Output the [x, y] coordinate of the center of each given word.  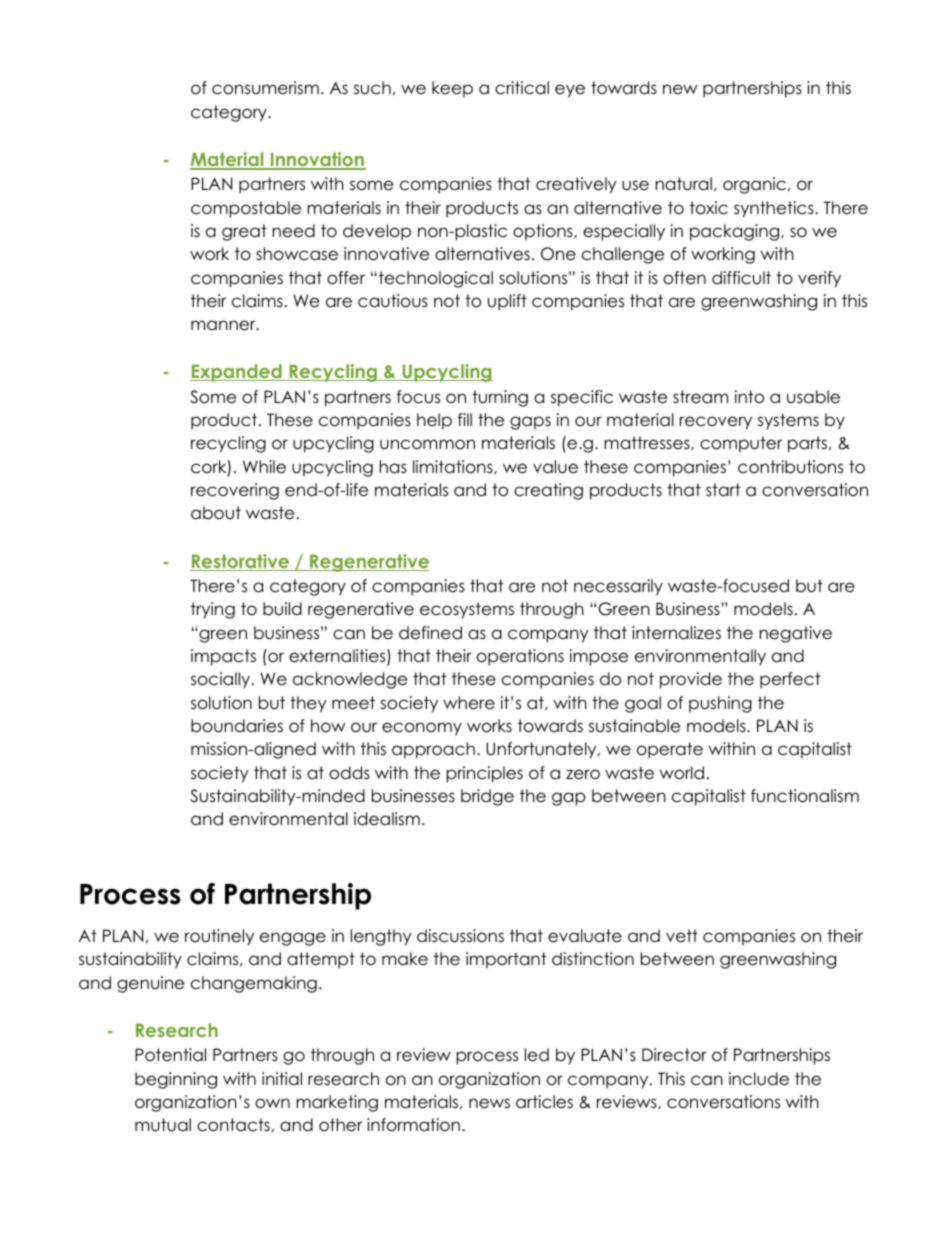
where [469, 703]
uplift [507, 302]
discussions [460, 936]
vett [682, 936]
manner [224, 325]
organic [754, 185]
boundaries [237, 726]
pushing [720, 704]
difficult [741, 278]
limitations [454, 467]
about [216, 513]
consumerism [265, 88]
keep [452, 89]
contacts [233, 1125]
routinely [219, 937]
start [723, 490]
